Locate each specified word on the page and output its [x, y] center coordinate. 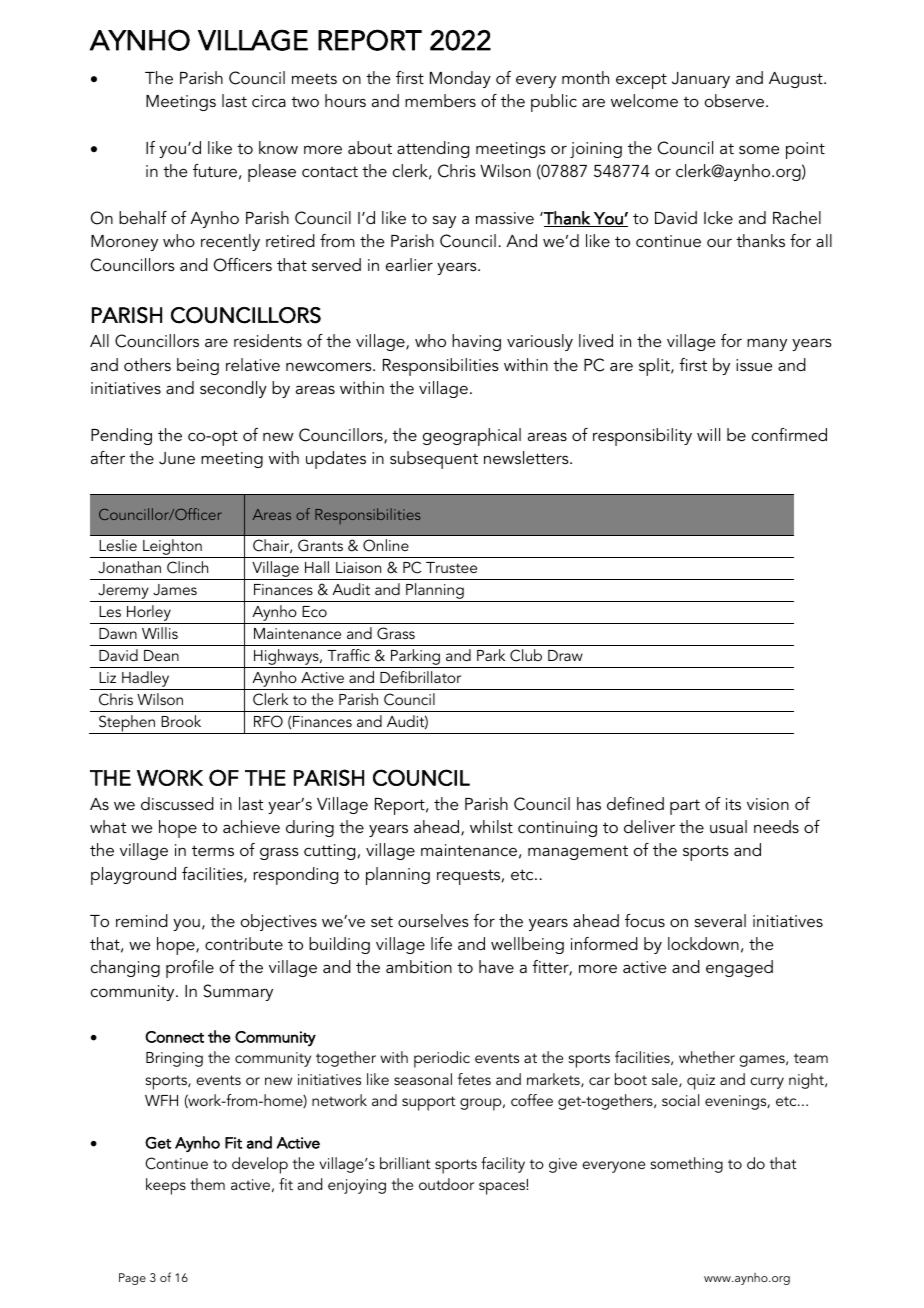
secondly [233, 389]
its [733, 804]
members [440, 100]
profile [190, 969]
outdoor [446, 1184]
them [207, 1184]
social [680, 1100]
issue [754, 365]
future [215, 170]
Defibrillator [420, 677]
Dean [161, 655]
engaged [739, 968]
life [441, 943]
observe [734, 100]
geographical [472, 437]
